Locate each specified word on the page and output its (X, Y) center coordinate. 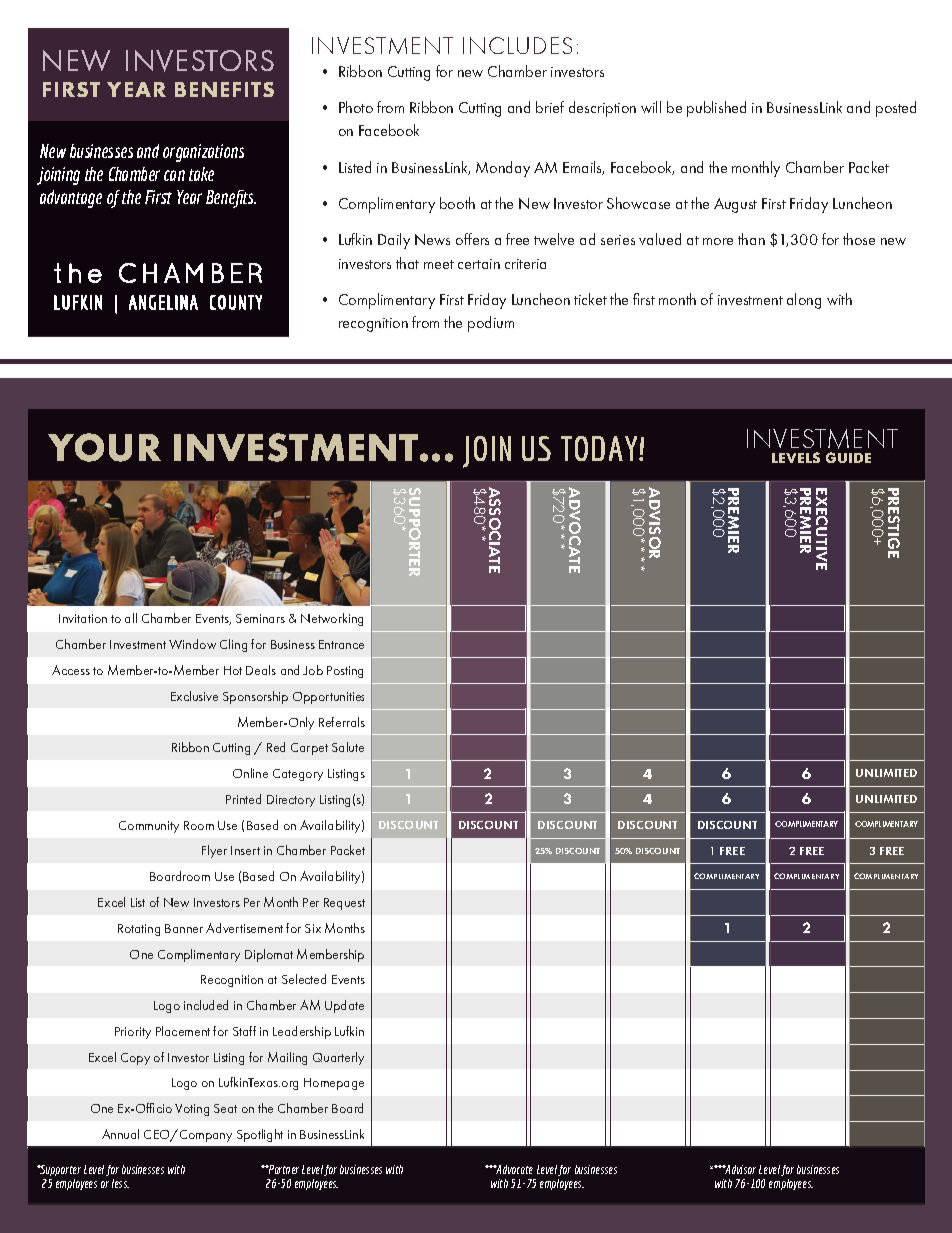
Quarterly (338, 1058)
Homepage (334, 1084)
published (716, 109)
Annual (120, 1134)
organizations (203, 153)
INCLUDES (517, 45)
